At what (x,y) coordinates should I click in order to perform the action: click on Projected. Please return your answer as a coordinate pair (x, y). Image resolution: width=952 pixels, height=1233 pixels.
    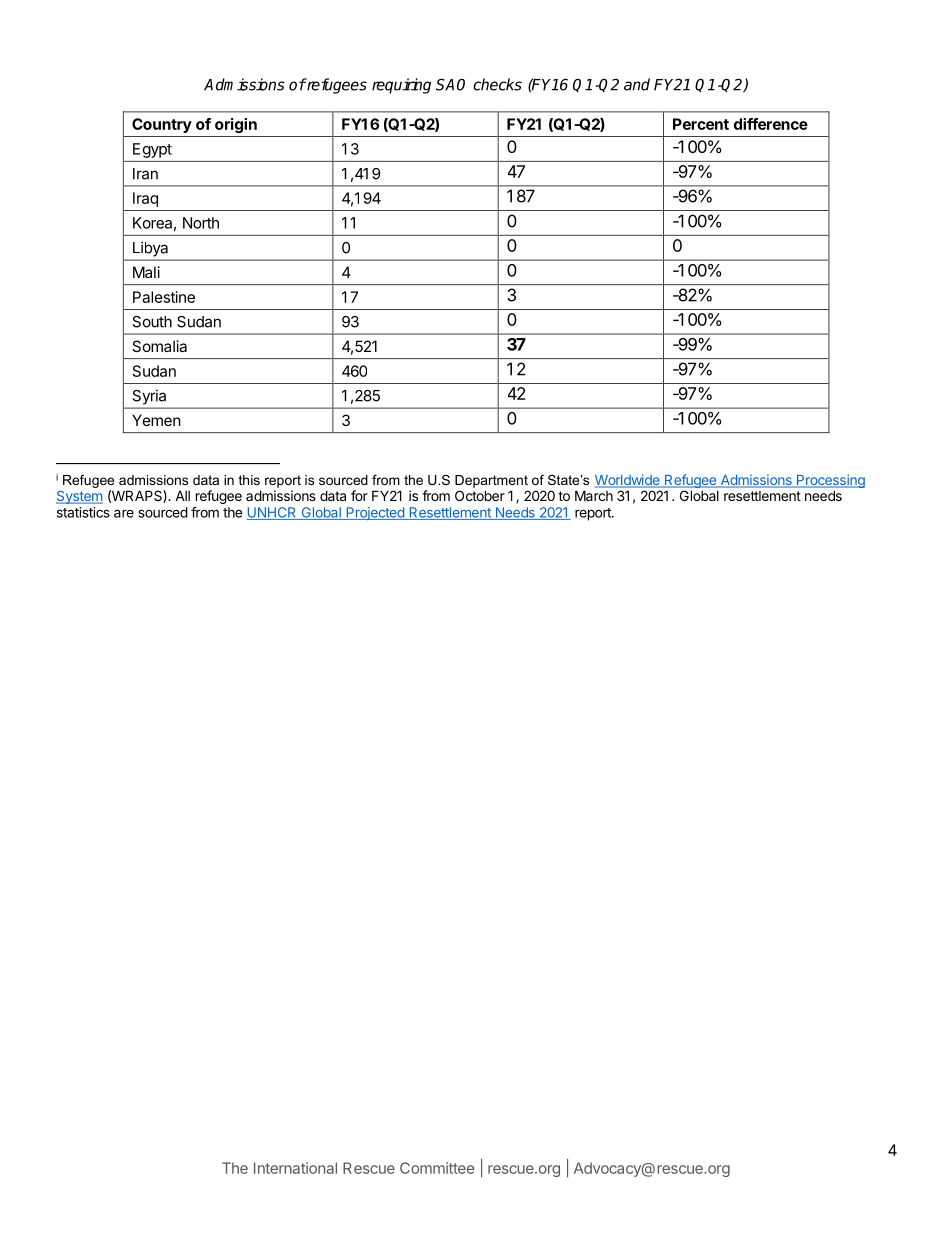
    Looking at the image, I should click on (375, 513).
